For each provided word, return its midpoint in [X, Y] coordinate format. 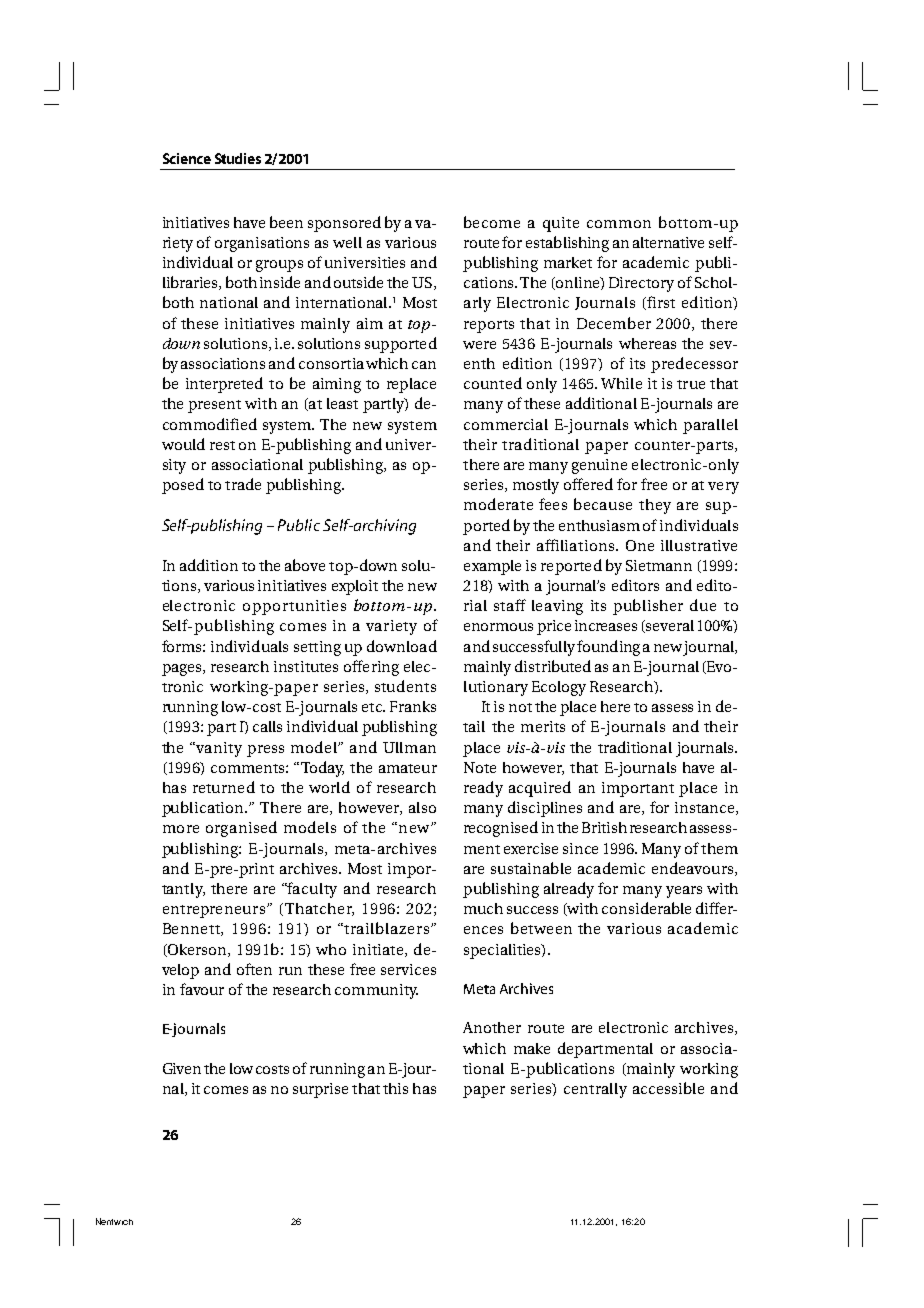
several [669, 626]
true [691, 384]
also [422, 807]
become [492, 222]
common [619, 224]
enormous [498, 627]
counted [493, 383]
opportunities [294, 607]
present [214, 406]
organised [241, 829]
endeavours [694, 869]
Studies [238, 158]
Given [182, 1068]
